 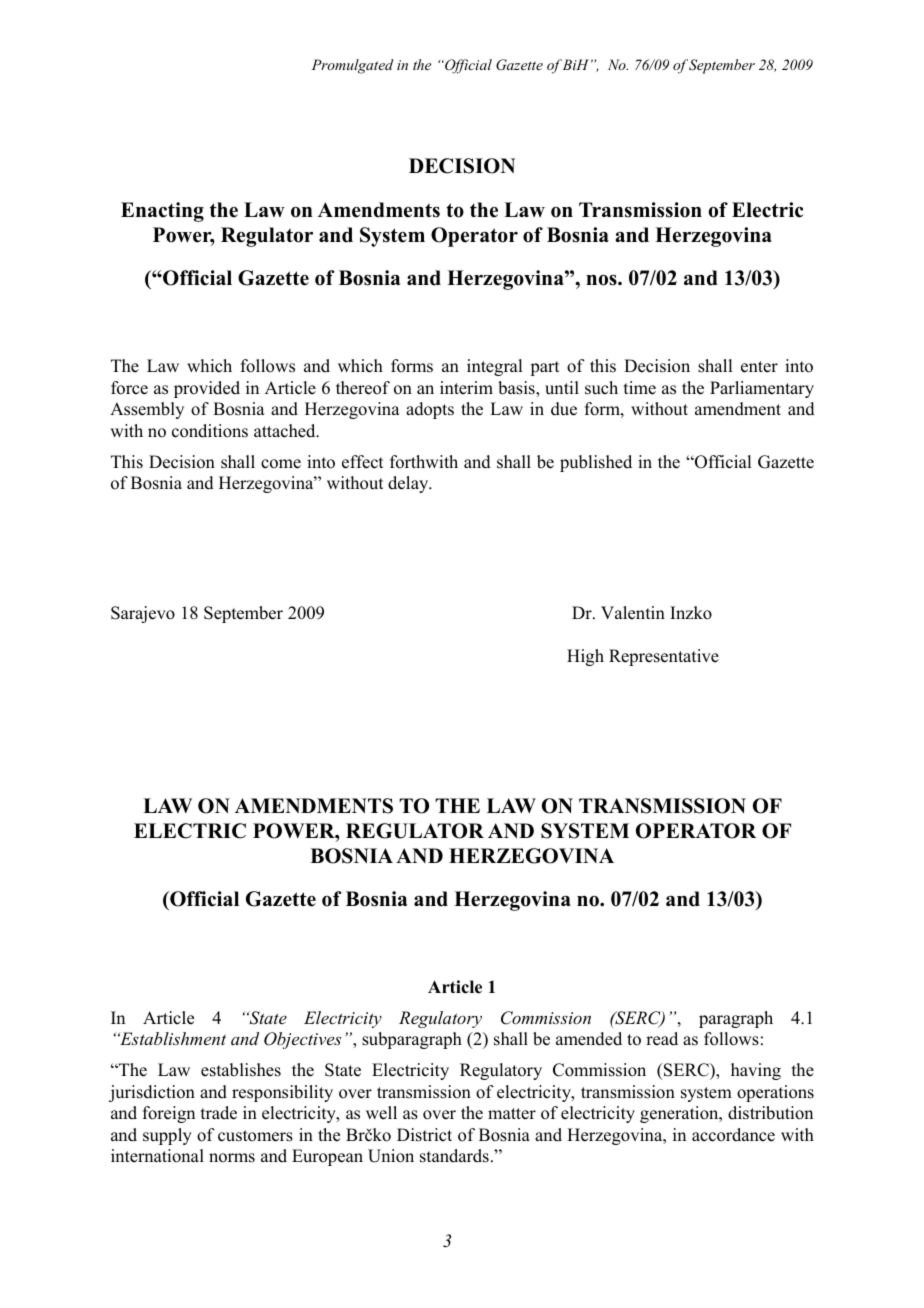 What do you see at coordinates (759, 367) in the document?
I see `enter` at bounding box center [759, 367].
